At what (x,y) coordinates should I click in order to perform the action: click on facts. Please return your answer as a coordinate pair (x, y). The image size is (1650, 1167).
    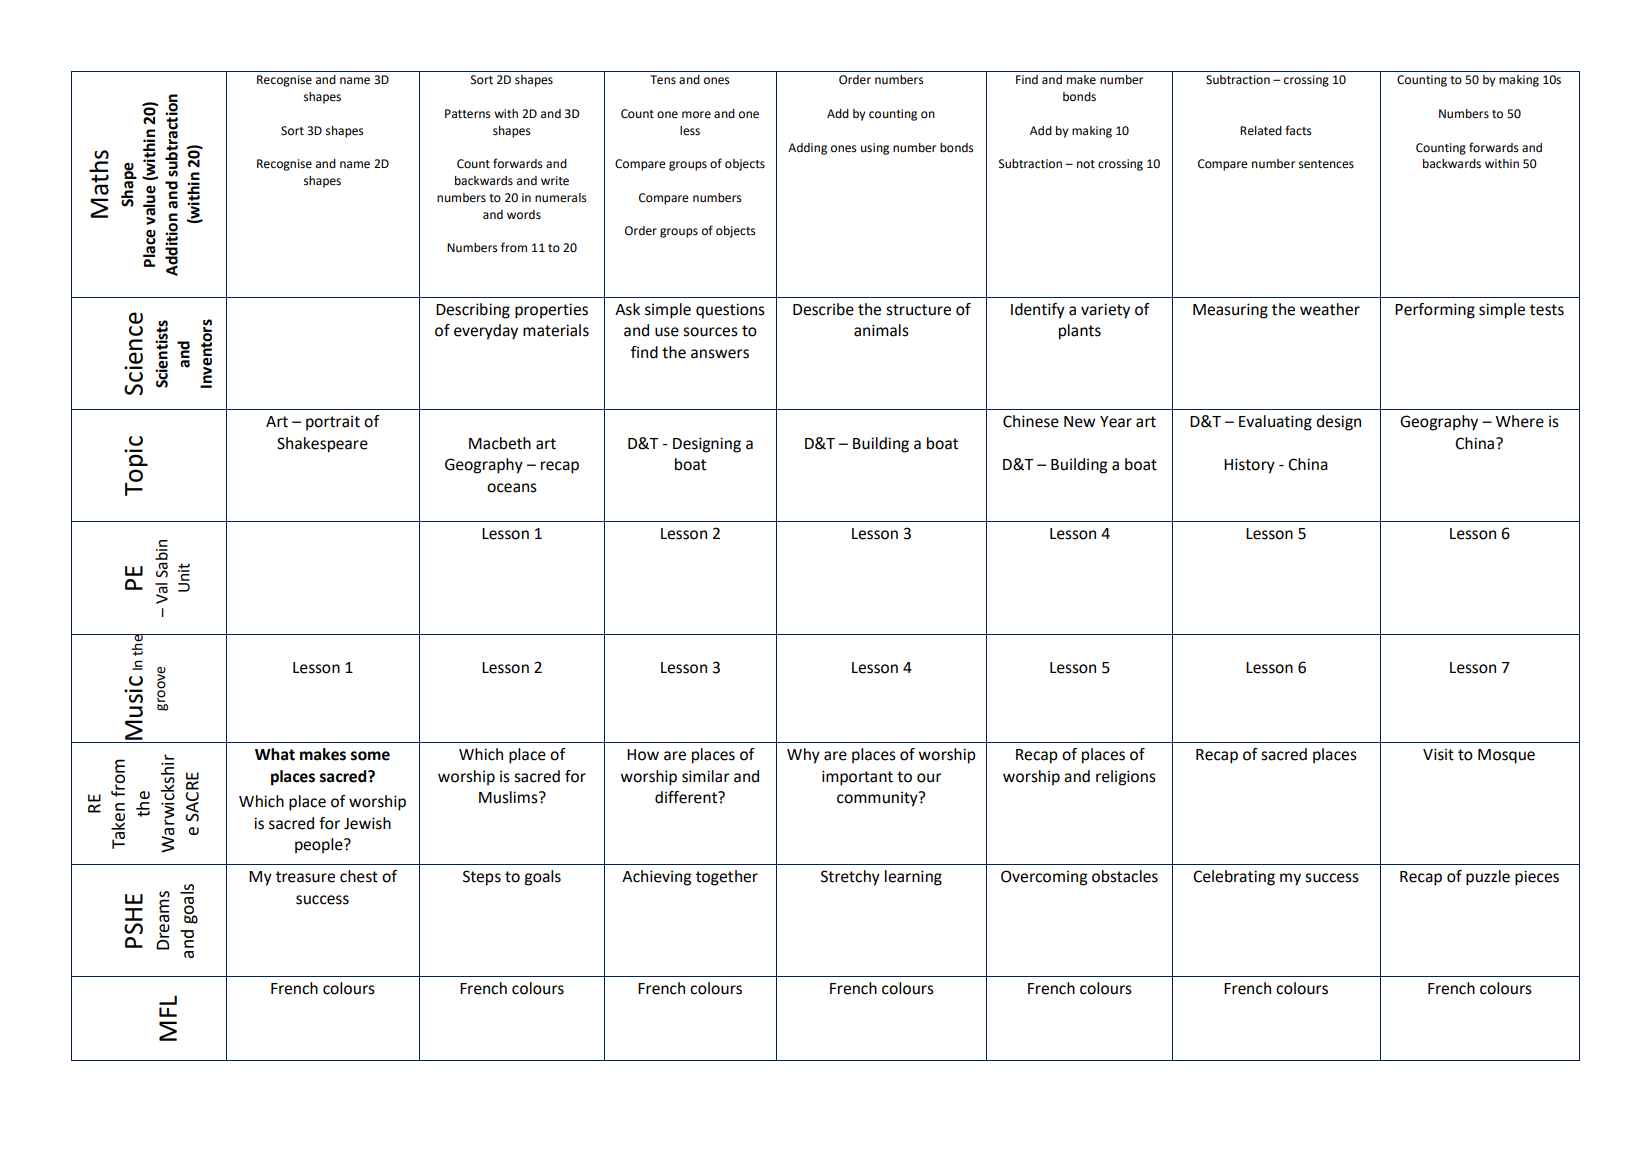
    Looking at the image, I should click on (1298, 130).
